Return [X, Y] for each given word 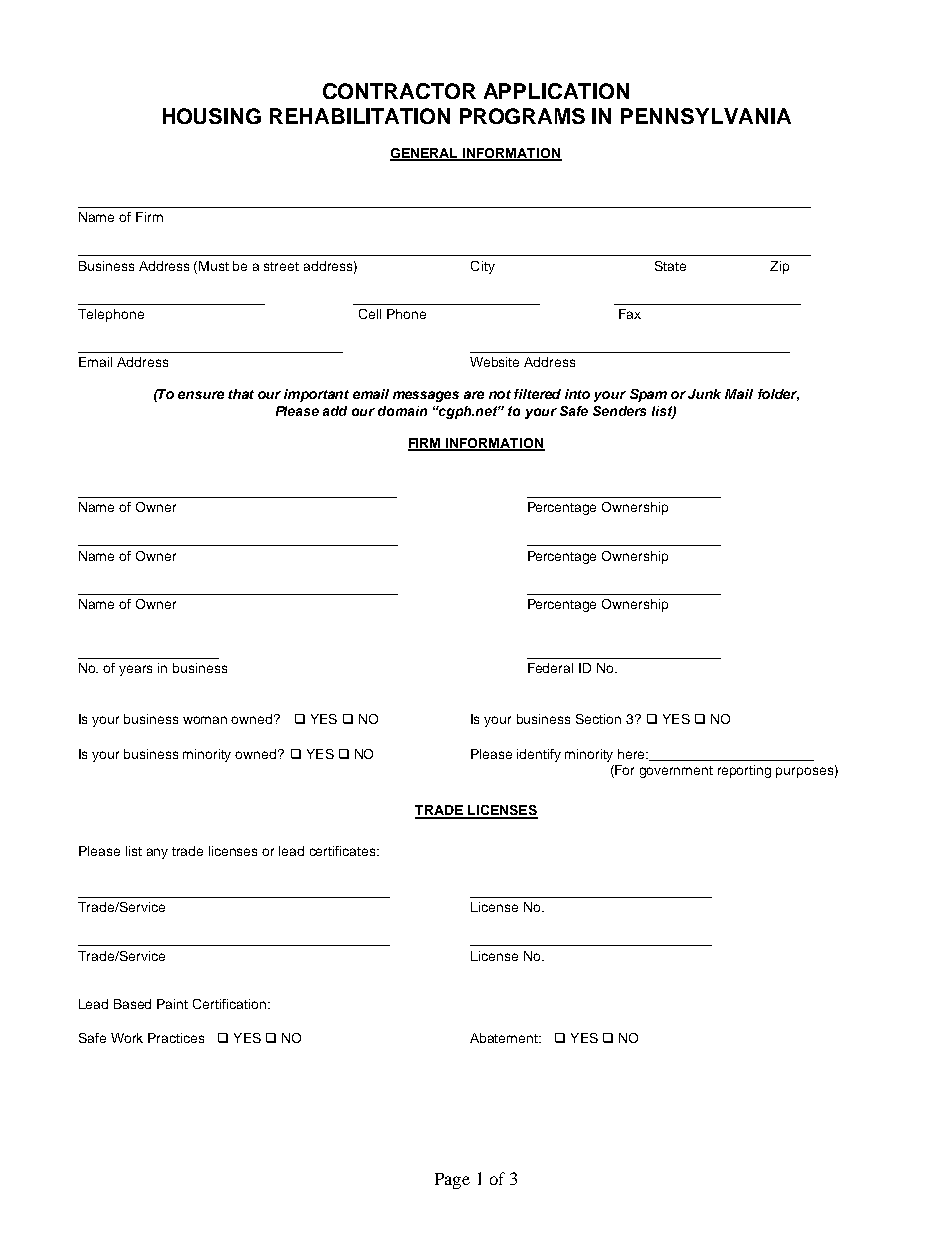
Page [452, 1181]
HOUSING [212, 116]
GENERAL [425, 154]
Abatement [505, 1038]
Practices [176, 1038]
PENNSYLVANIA [706, 116]
